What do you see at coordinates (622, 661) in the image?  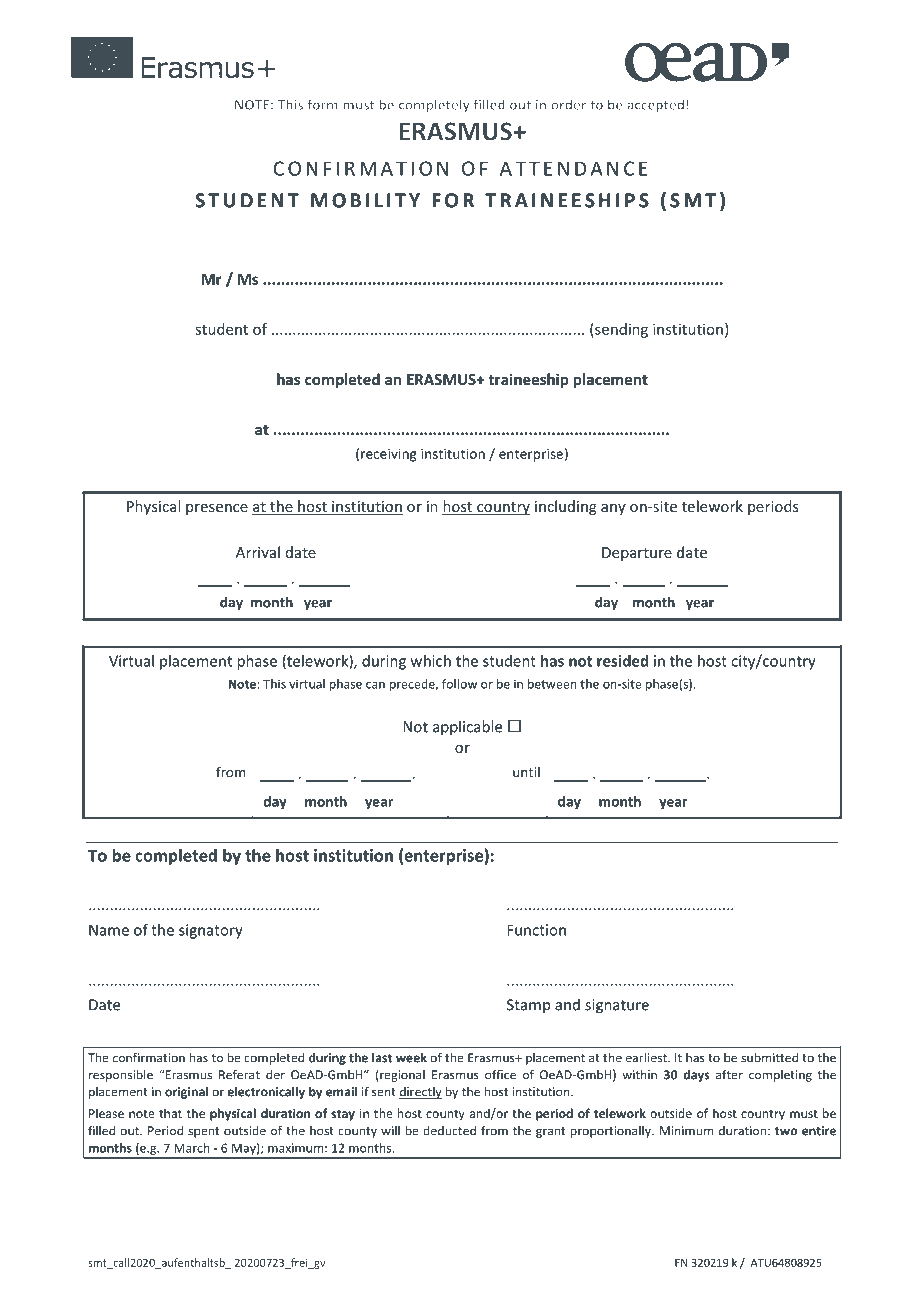 I see `resided` at bounding box center [622, 661].
